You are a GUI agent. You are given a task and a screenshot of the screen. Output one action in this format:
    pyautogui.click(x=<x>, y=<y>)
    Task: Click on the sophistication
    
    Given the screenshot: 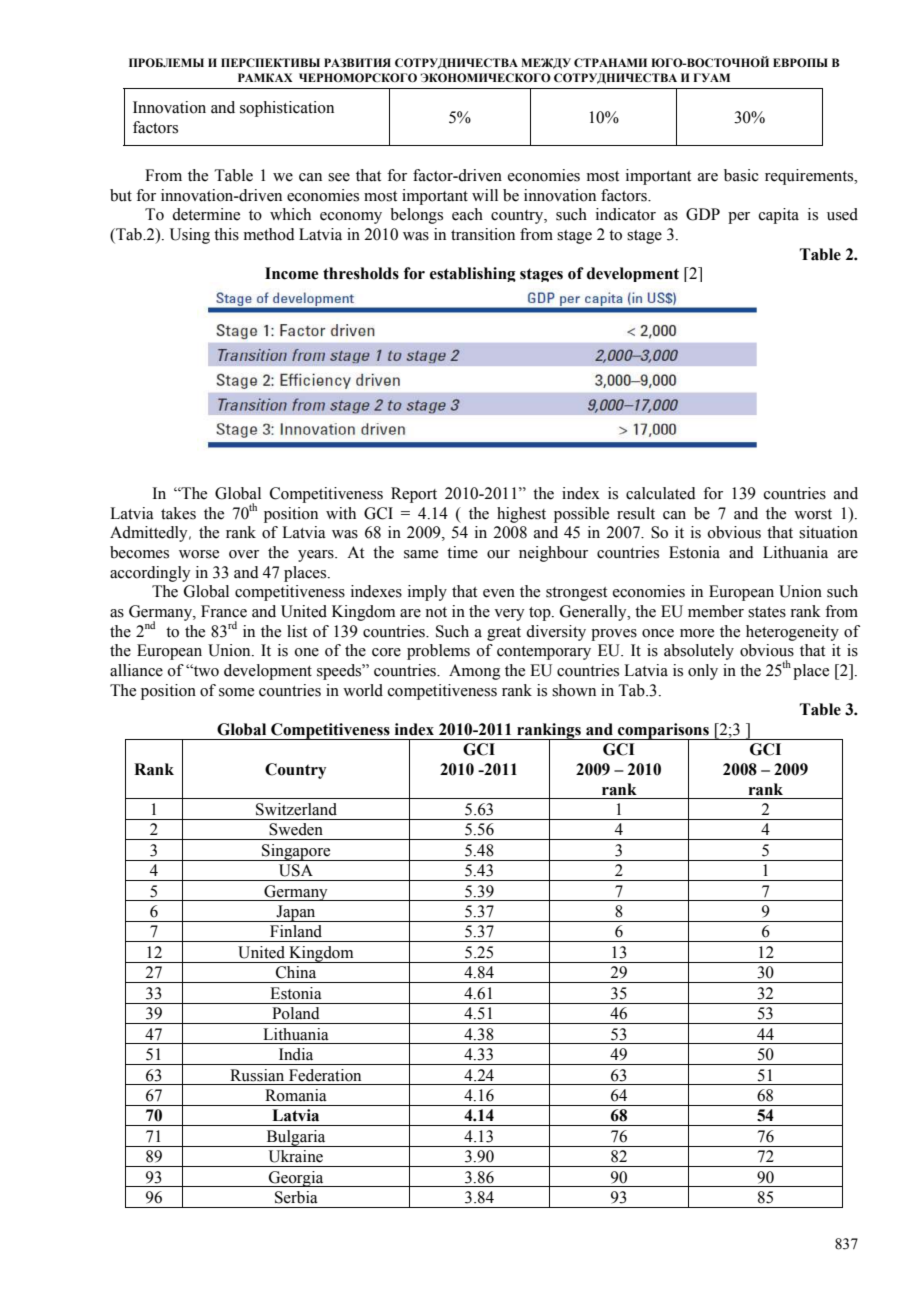 What is the action you would take?
    pyautogui.click(x=287, y=109)
